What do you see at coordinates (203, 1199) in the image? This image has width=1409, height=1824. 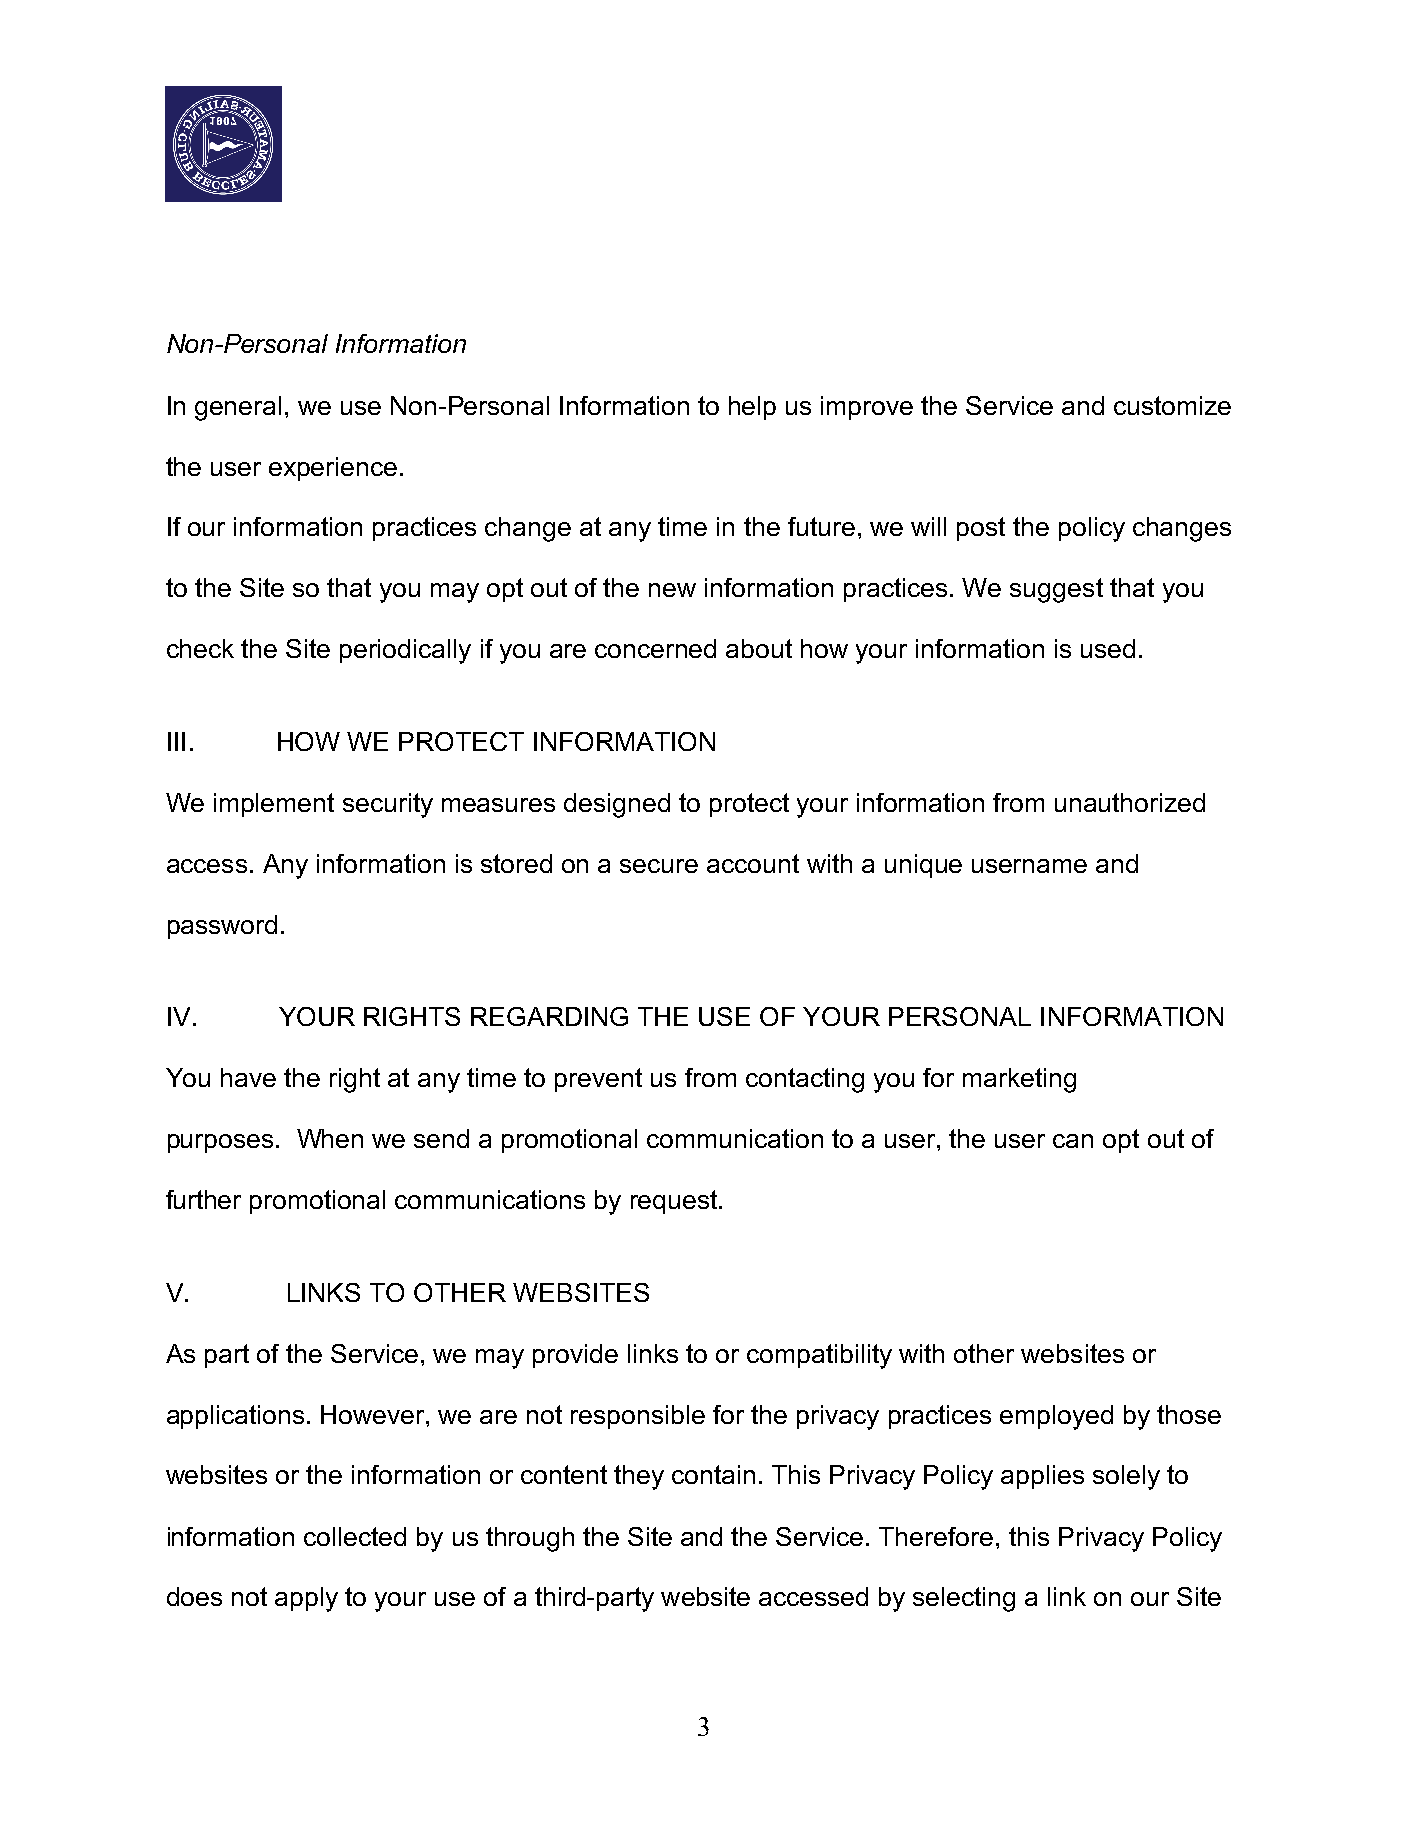 I see `further` at bounding box center [203, 1199].
